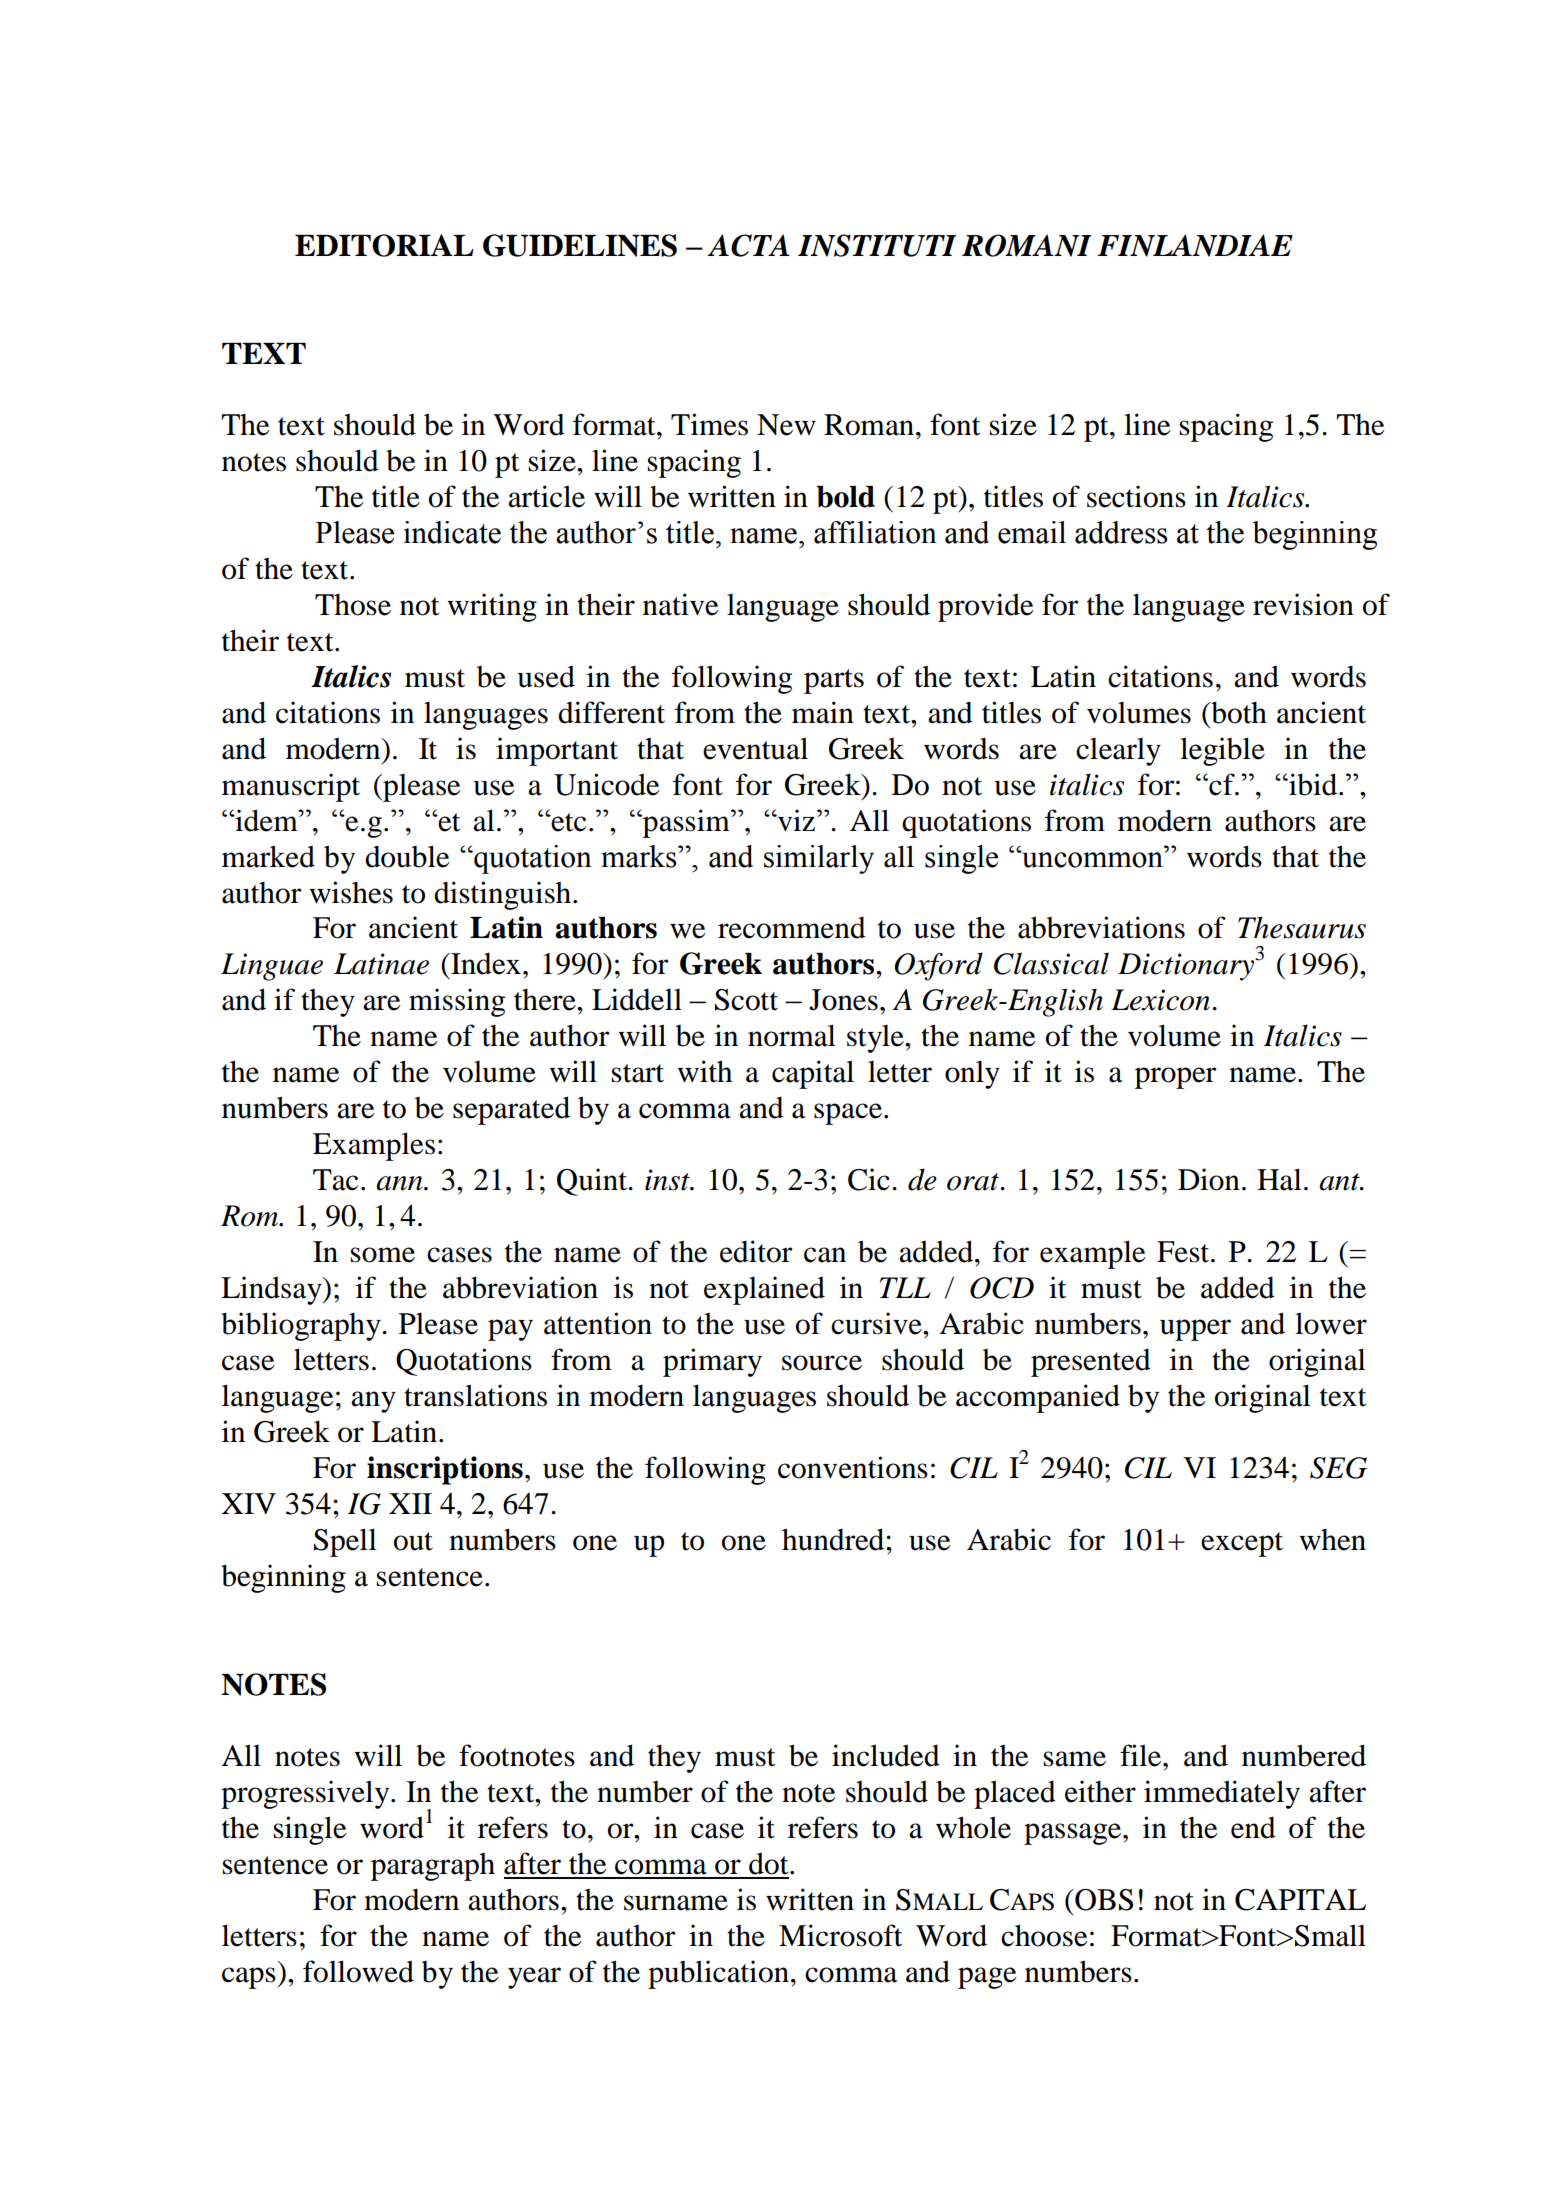 The width and height of the document is (1548, 2192). Describe the element at coordinates (1222, 751) in the document. I see `legible` at that location.
